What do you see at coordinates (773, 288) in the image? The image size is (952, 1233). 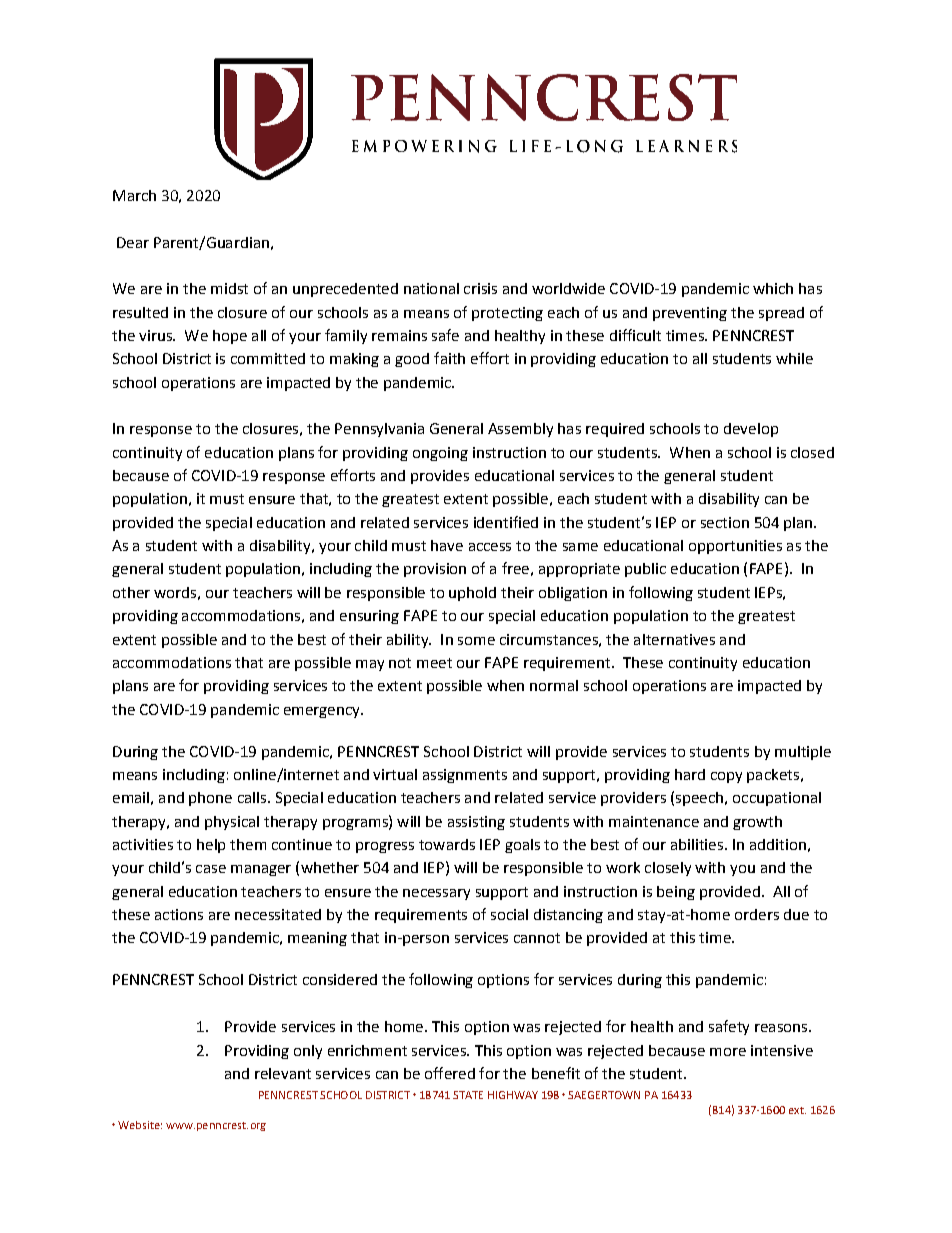 I see `which` at bounding box center [773, 288].
